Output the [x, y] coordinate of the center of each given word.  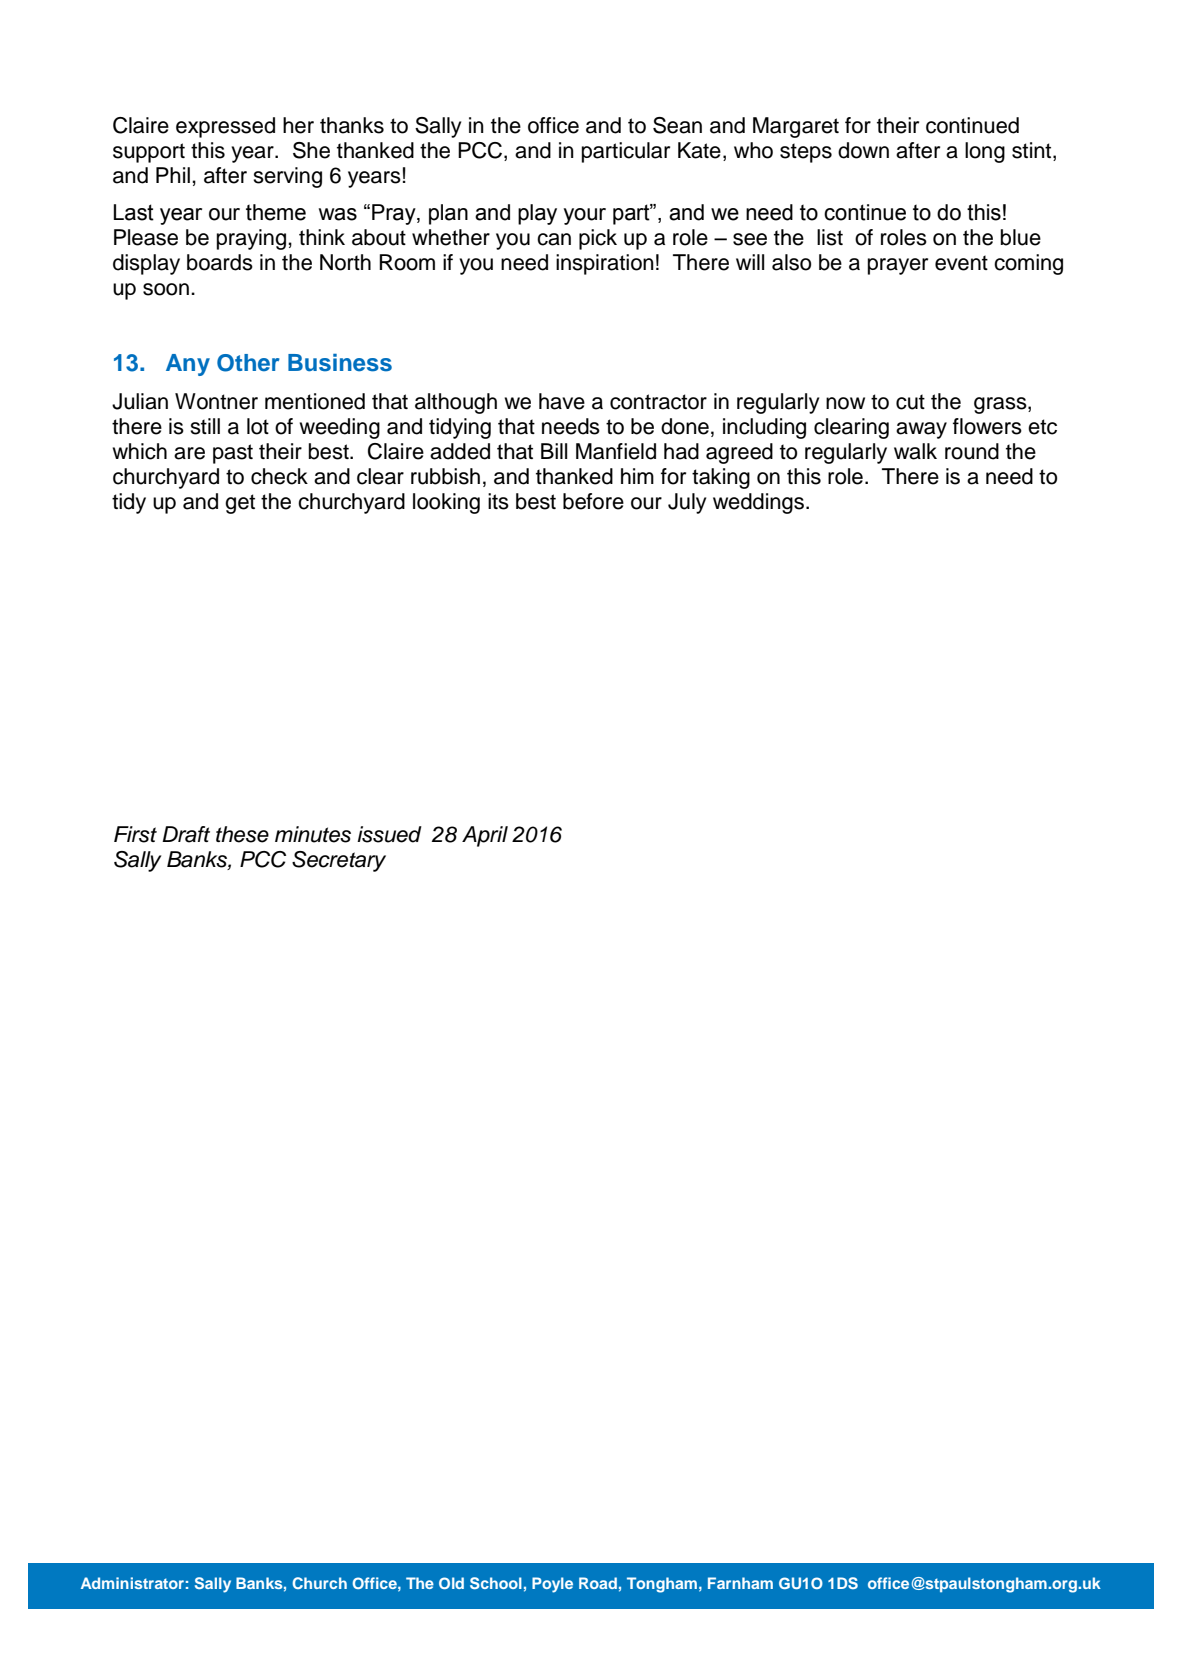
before [593, 501]
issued [389, 834]
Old [451, 1583]
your [585, 216]
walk [915, 451]
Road [598, 1583]
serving [287, 177]
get [240, 504]
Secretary [339, 861]
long [985, 152]
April [485, 836]
